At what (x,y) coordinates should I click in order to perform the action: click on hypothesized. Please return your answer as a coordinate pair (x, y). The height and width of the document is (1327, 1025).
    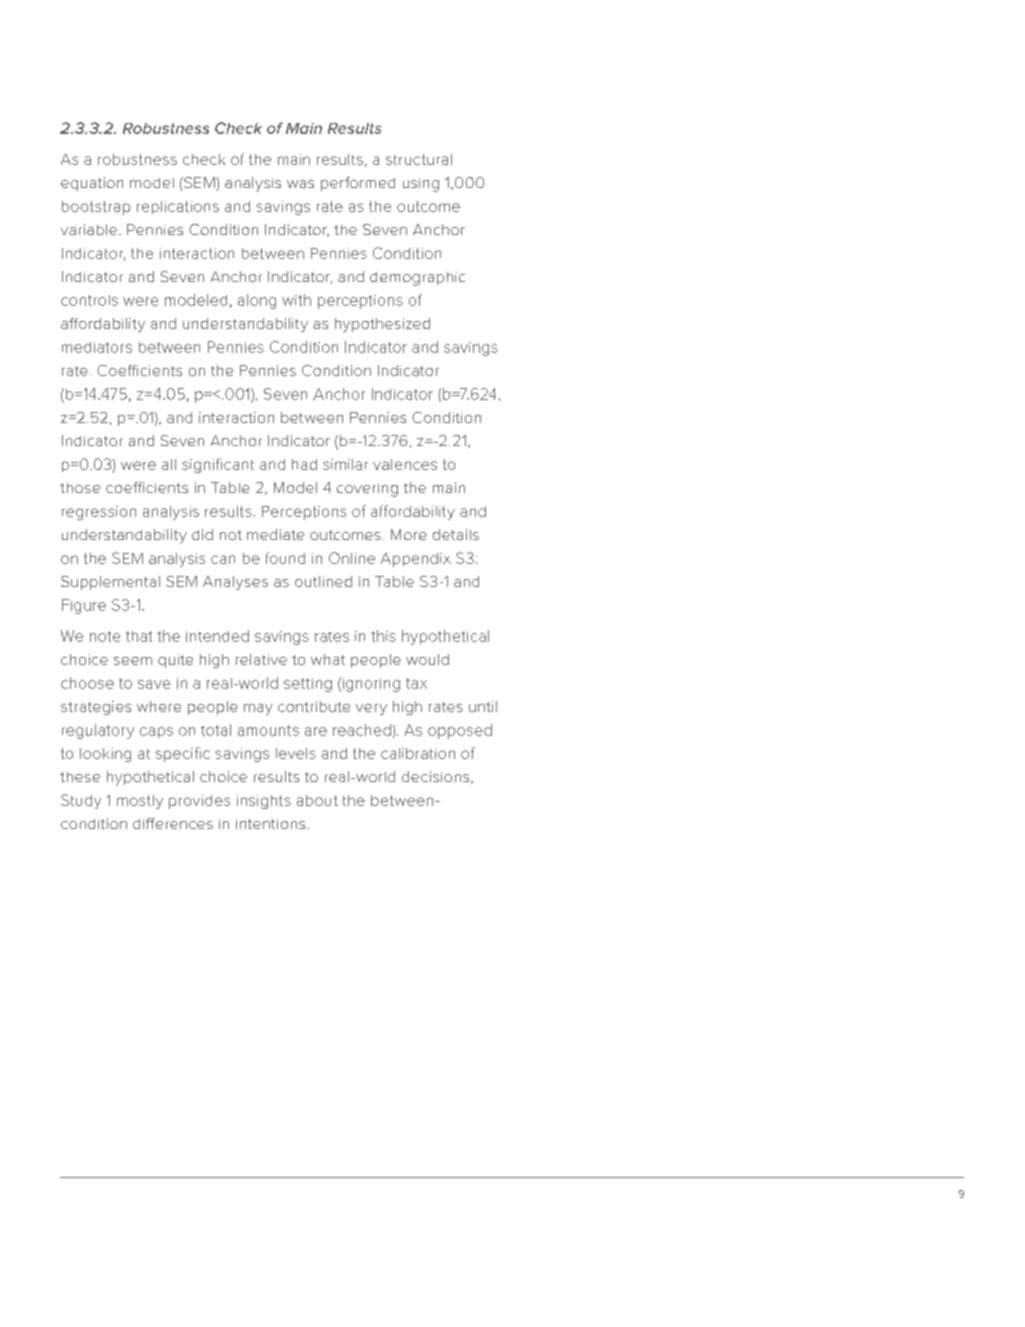
    Looking at the image, I should click on (382, 325).
